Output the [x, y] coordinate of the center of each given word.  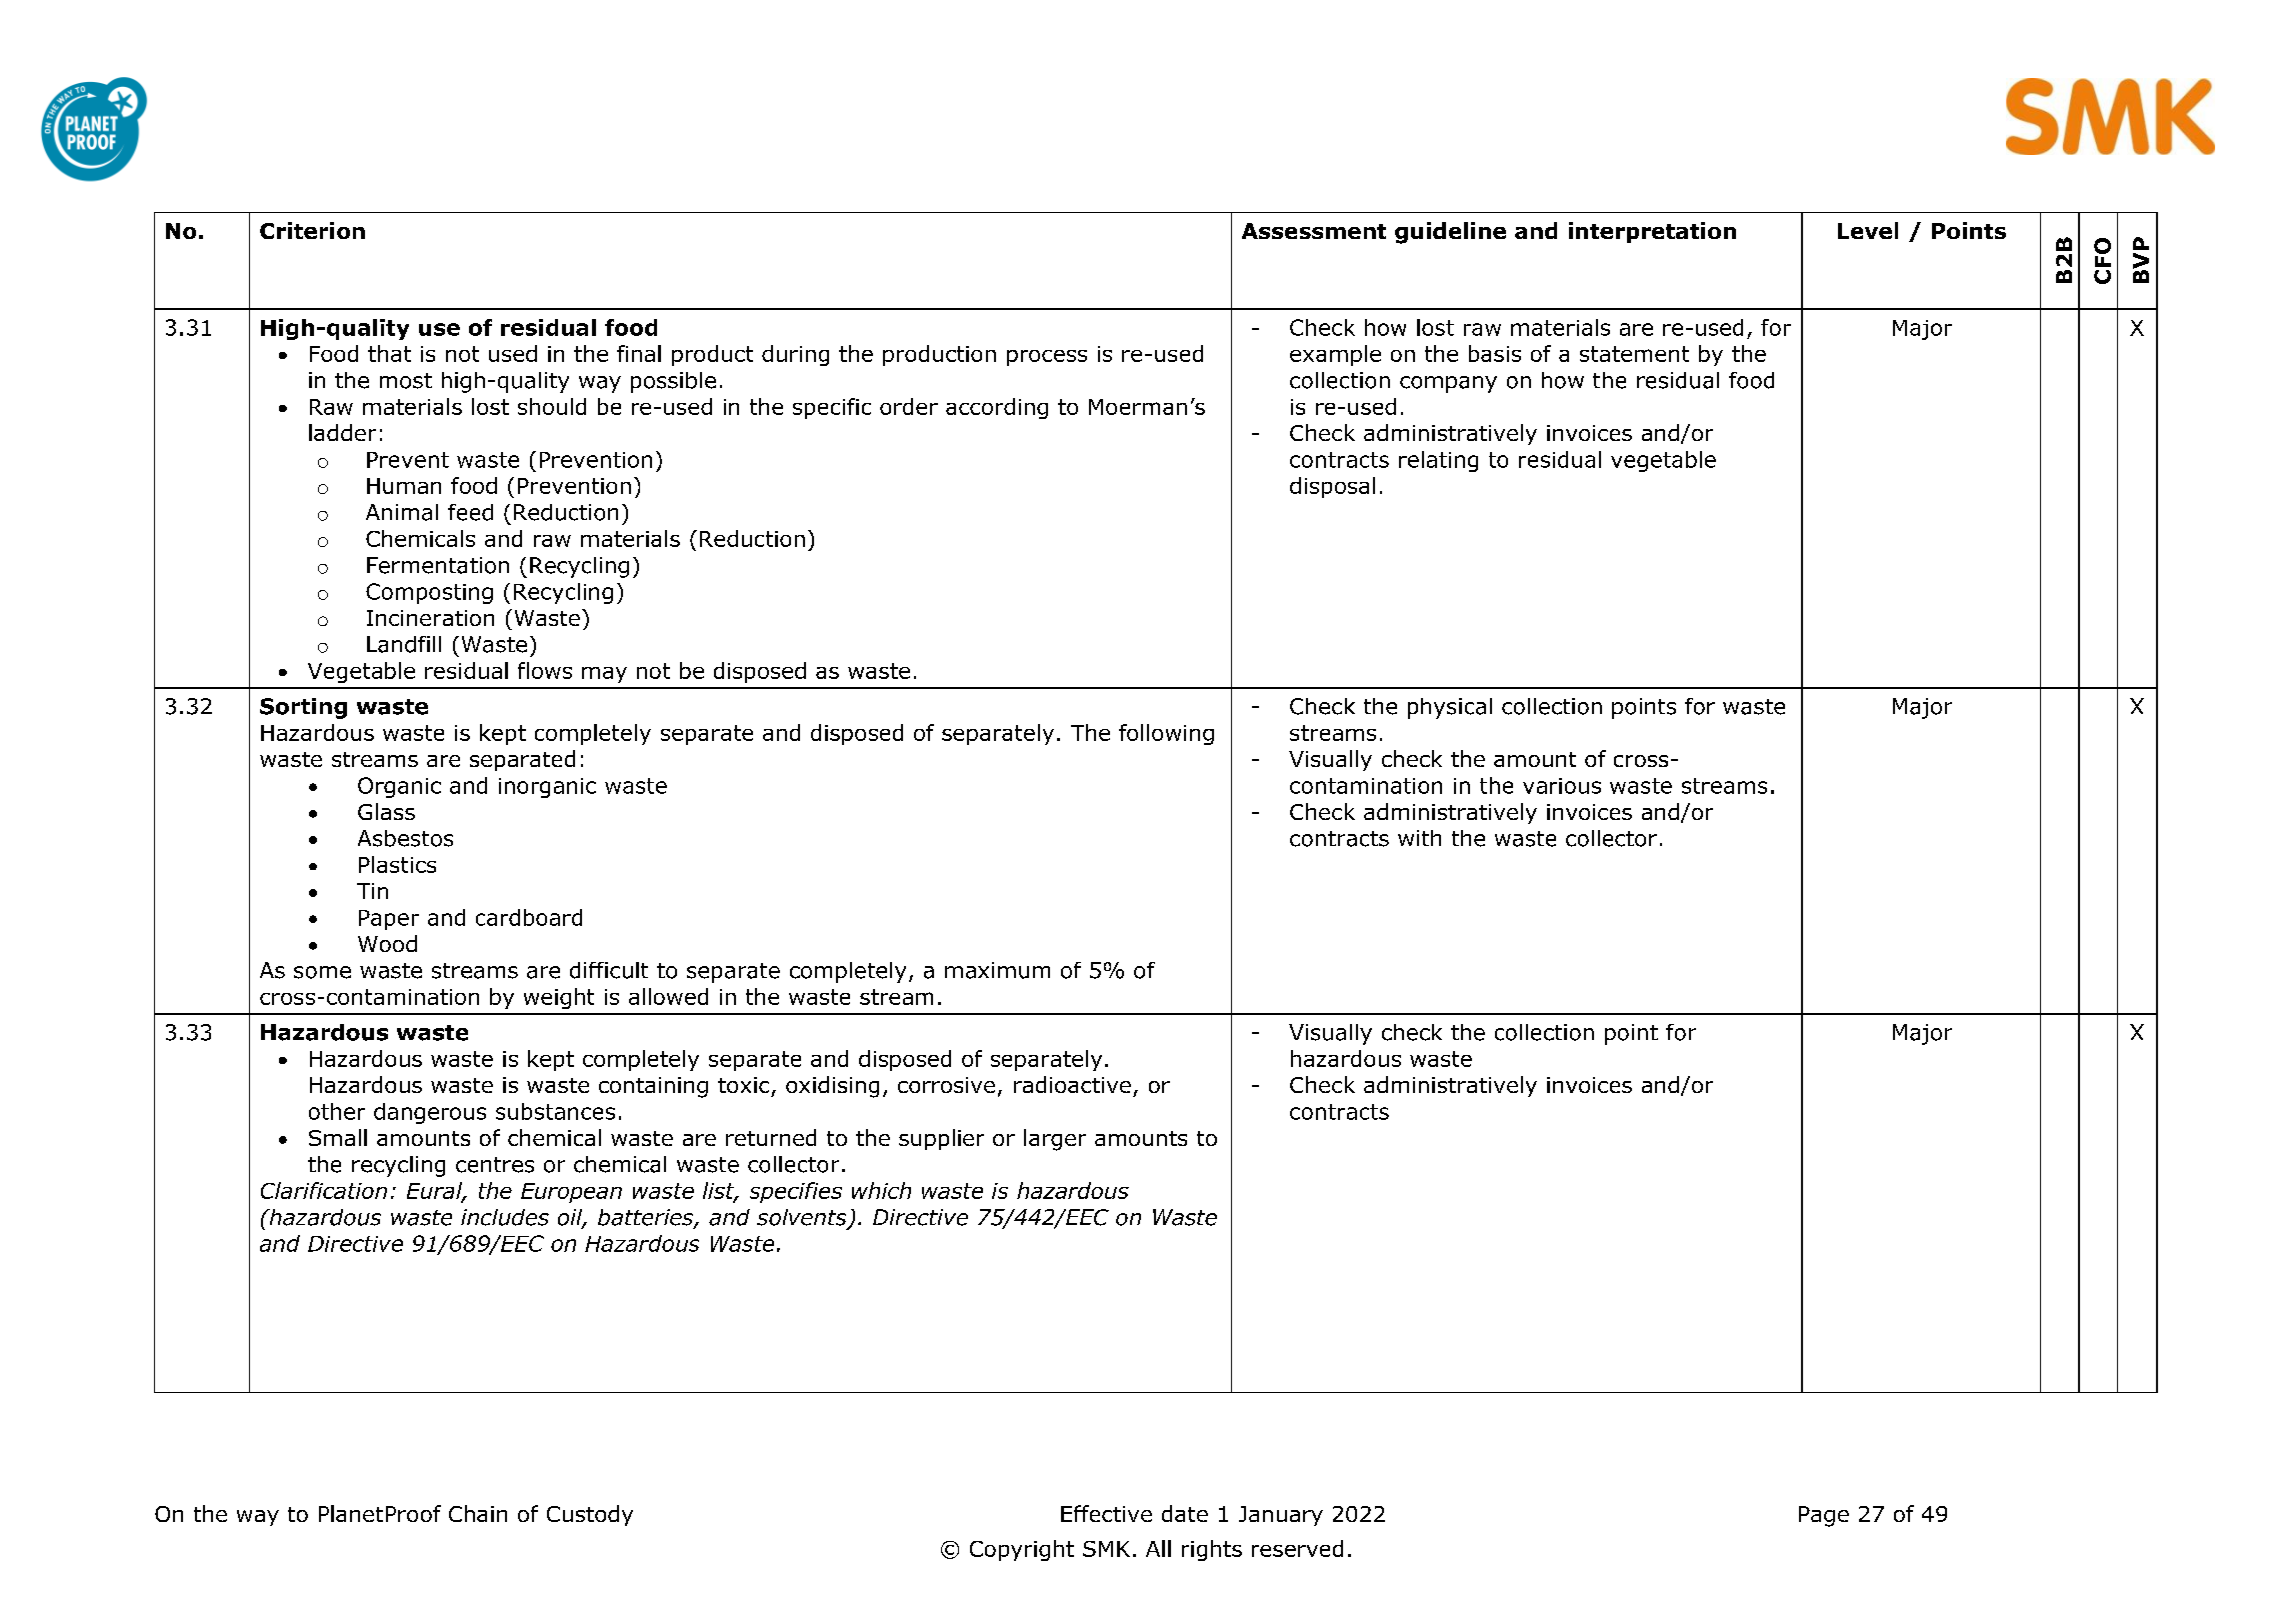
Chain [478, 1513]
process [1047, 358]
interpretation [1652, 232]
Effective [1106, 1513]
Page [1824, 1516]
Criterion [312, 230]
